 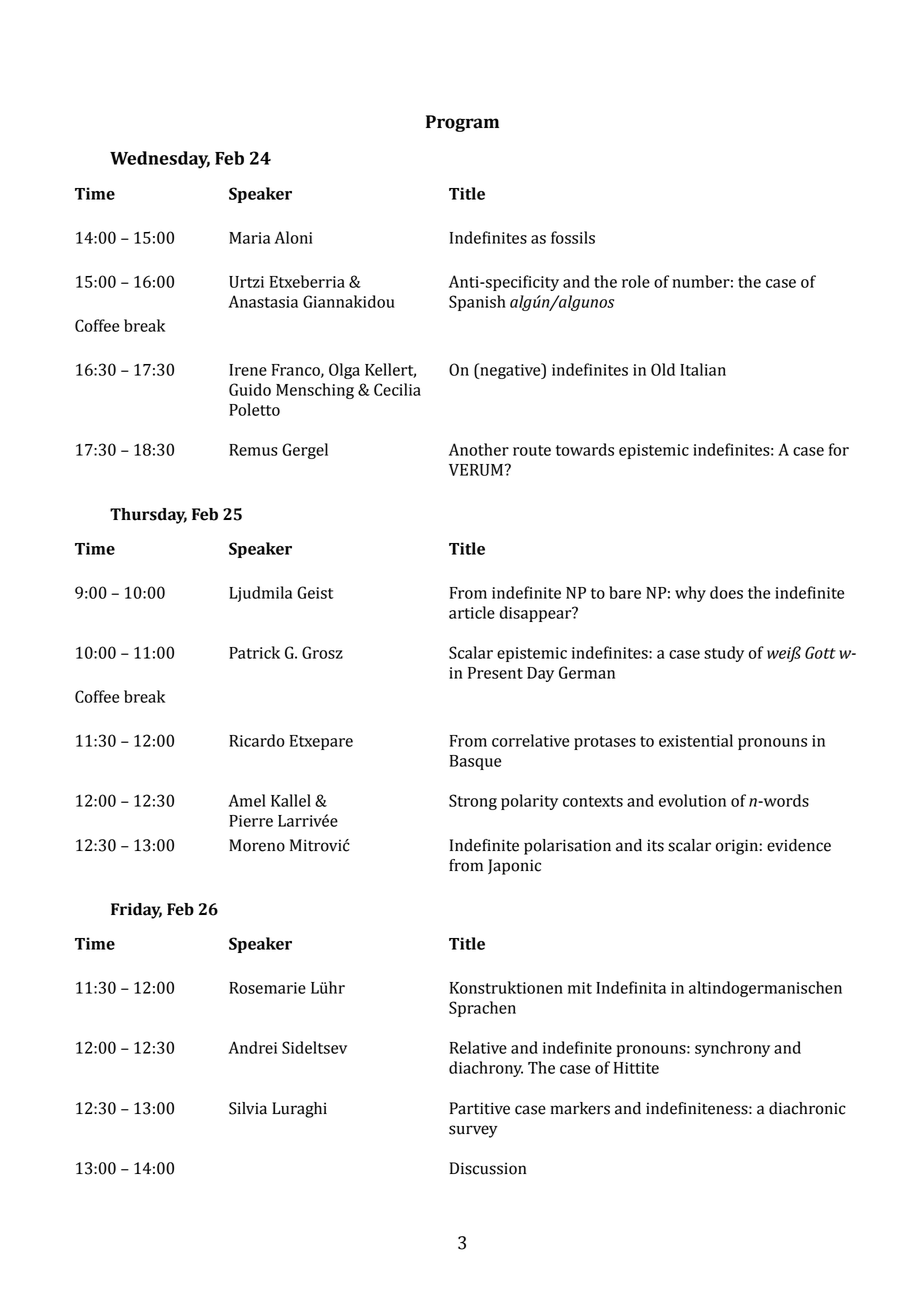 I want to click on Moreno, so click(x=257, y=845).
